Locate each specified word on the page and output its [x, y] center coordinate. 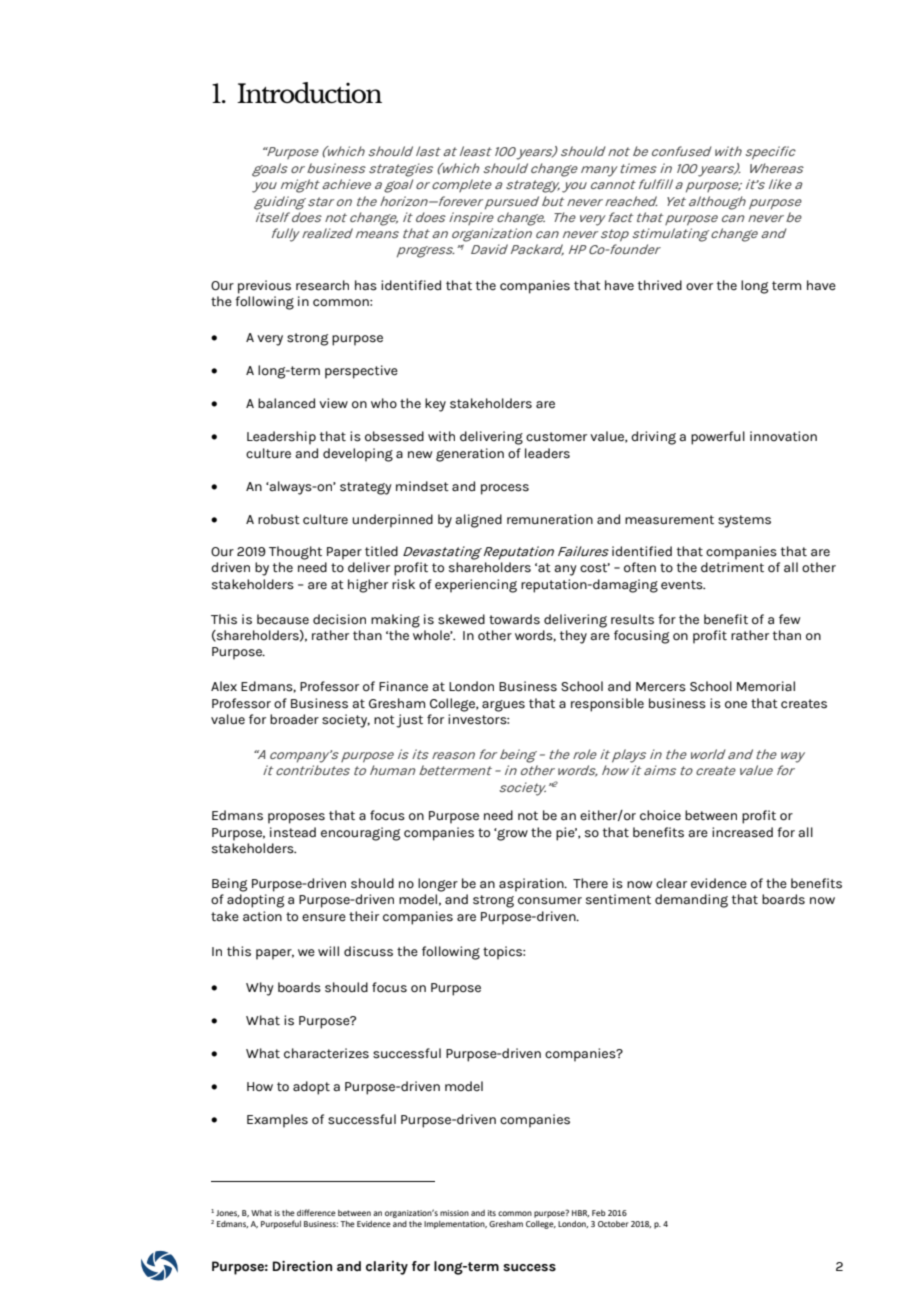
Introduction [309, 92]
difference [316, 1212]
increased [742, 832]
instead [293, 832]
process [505, 489]
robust [279, 519]
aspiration [532, 885]
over [699, 287]
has [366, 285]
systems [744, 521]
